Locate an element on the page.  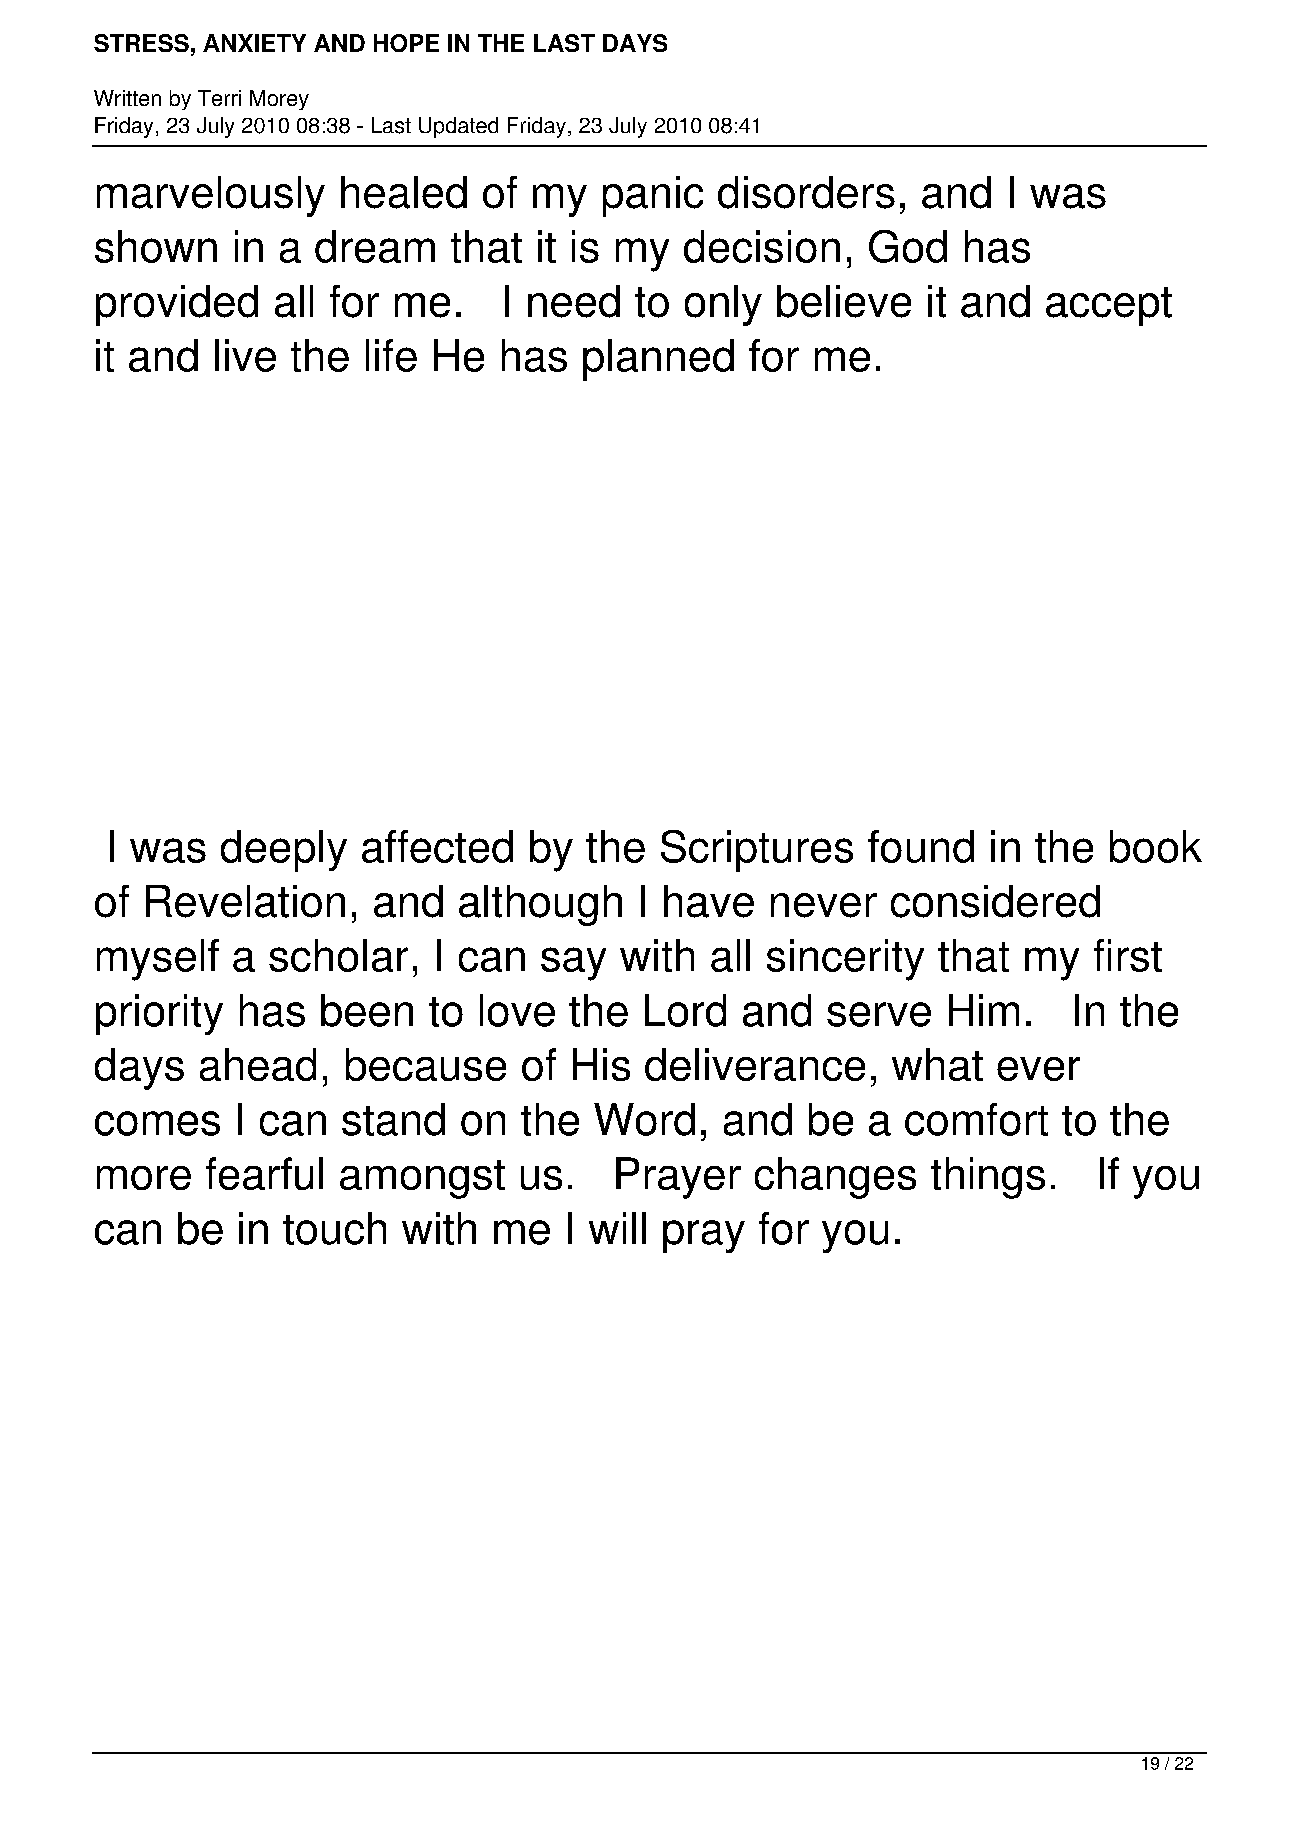
Him is located at coordinates (984, 1010).
